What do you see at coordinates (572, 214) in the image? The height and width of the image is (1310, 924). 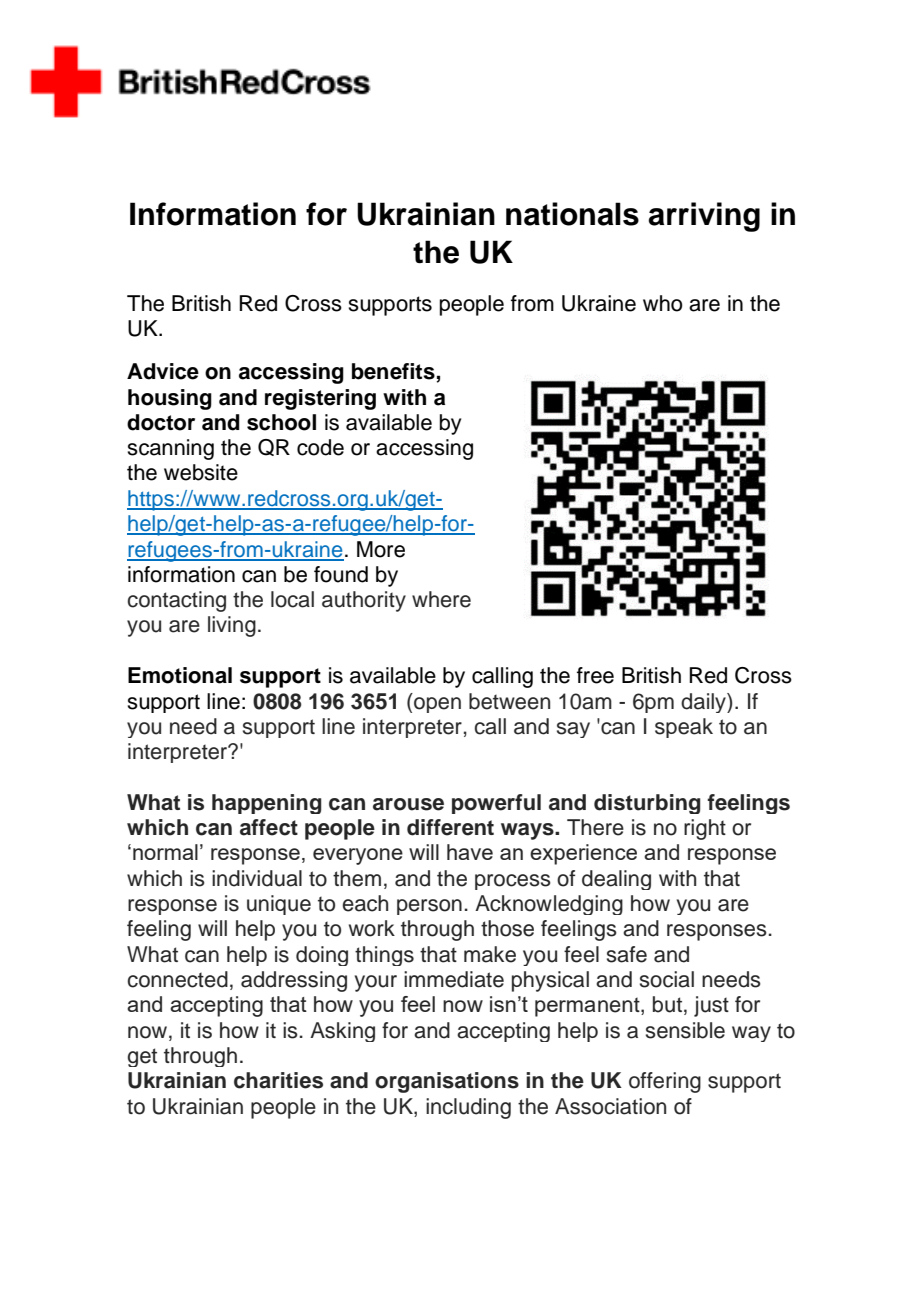 I see `nationals` at bounding box center [572, 214].
